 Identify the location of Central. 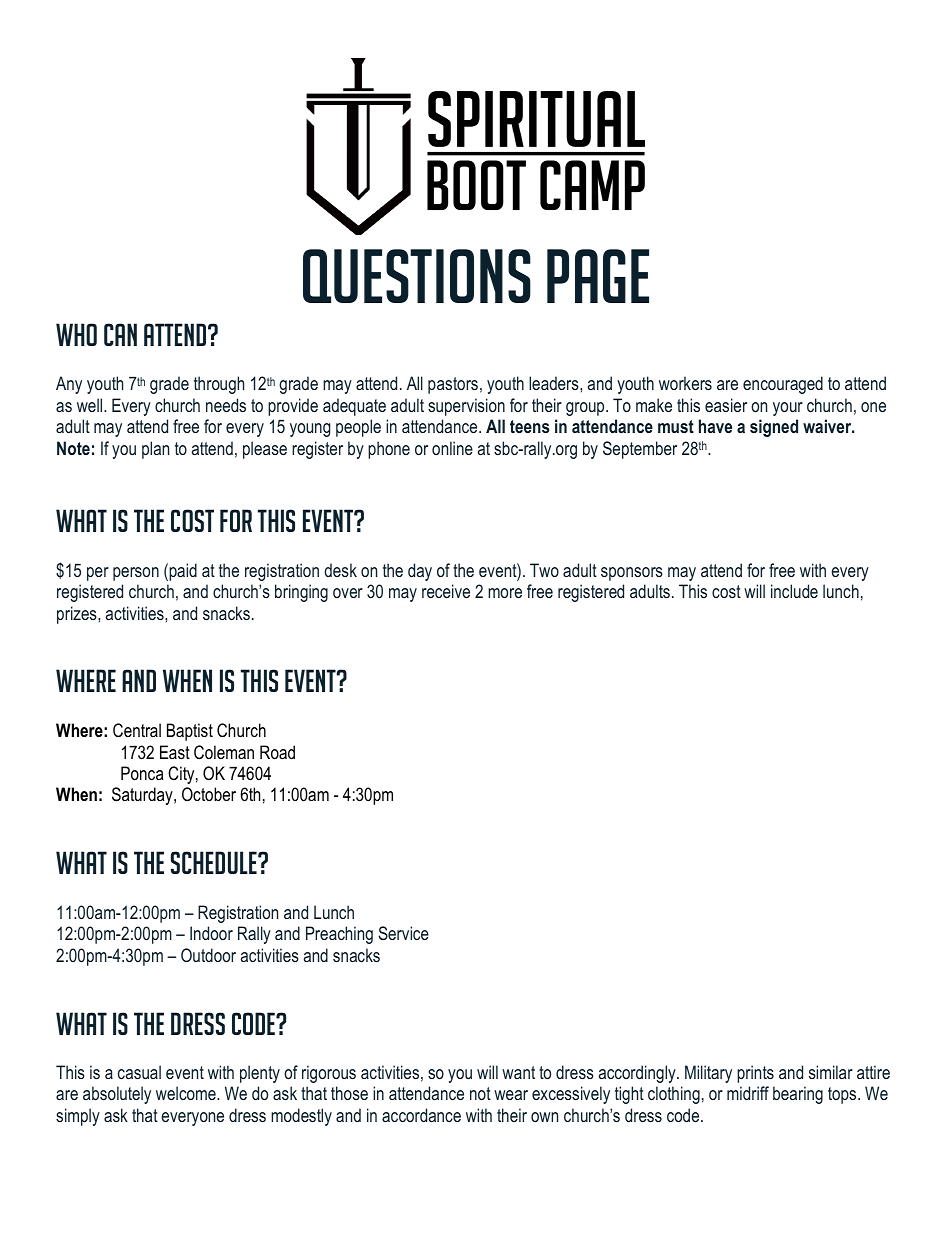
(137, 730).
